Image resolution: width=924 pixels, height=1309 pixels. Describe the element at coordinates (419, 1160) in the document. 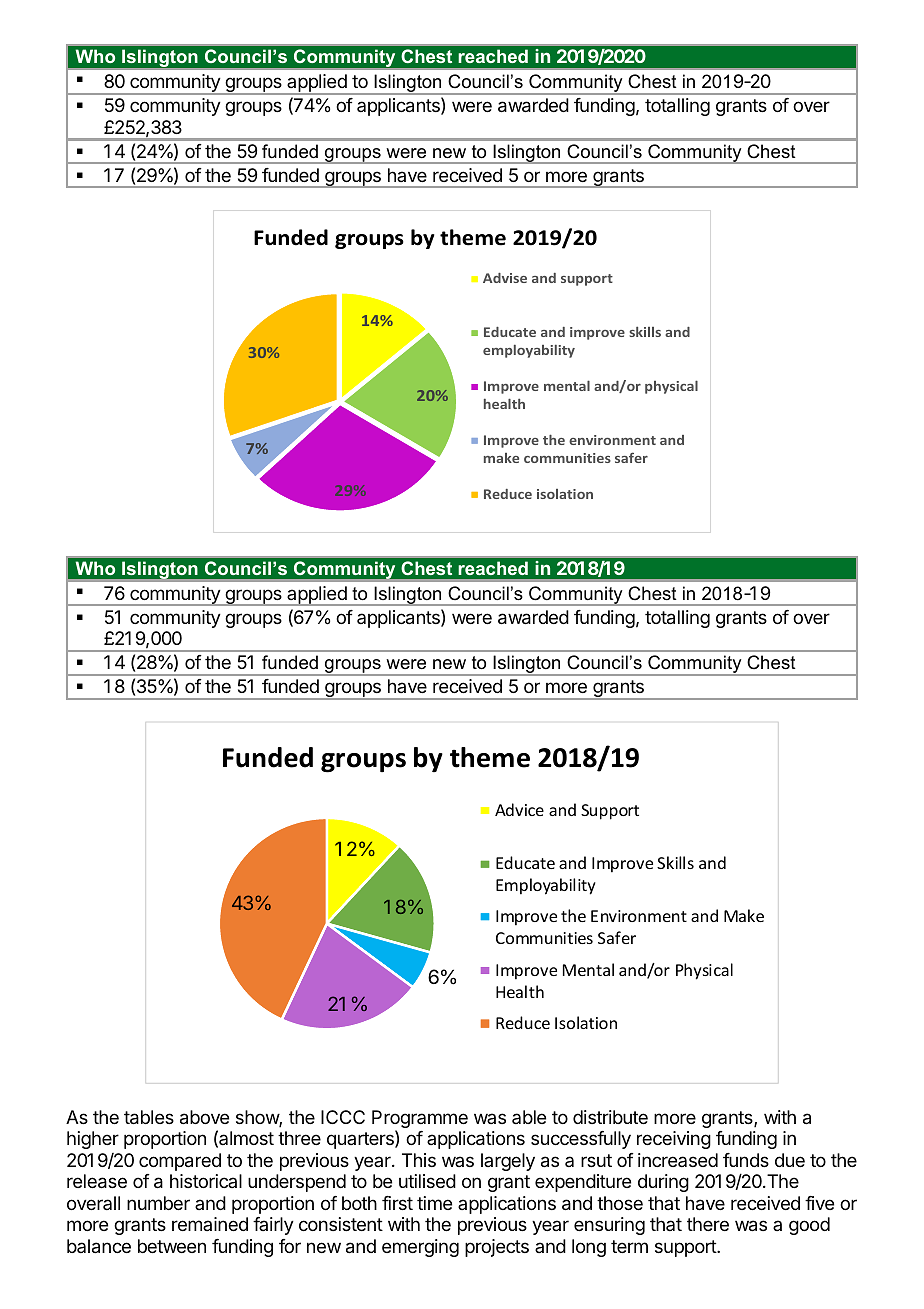

I see `This` at that location.
